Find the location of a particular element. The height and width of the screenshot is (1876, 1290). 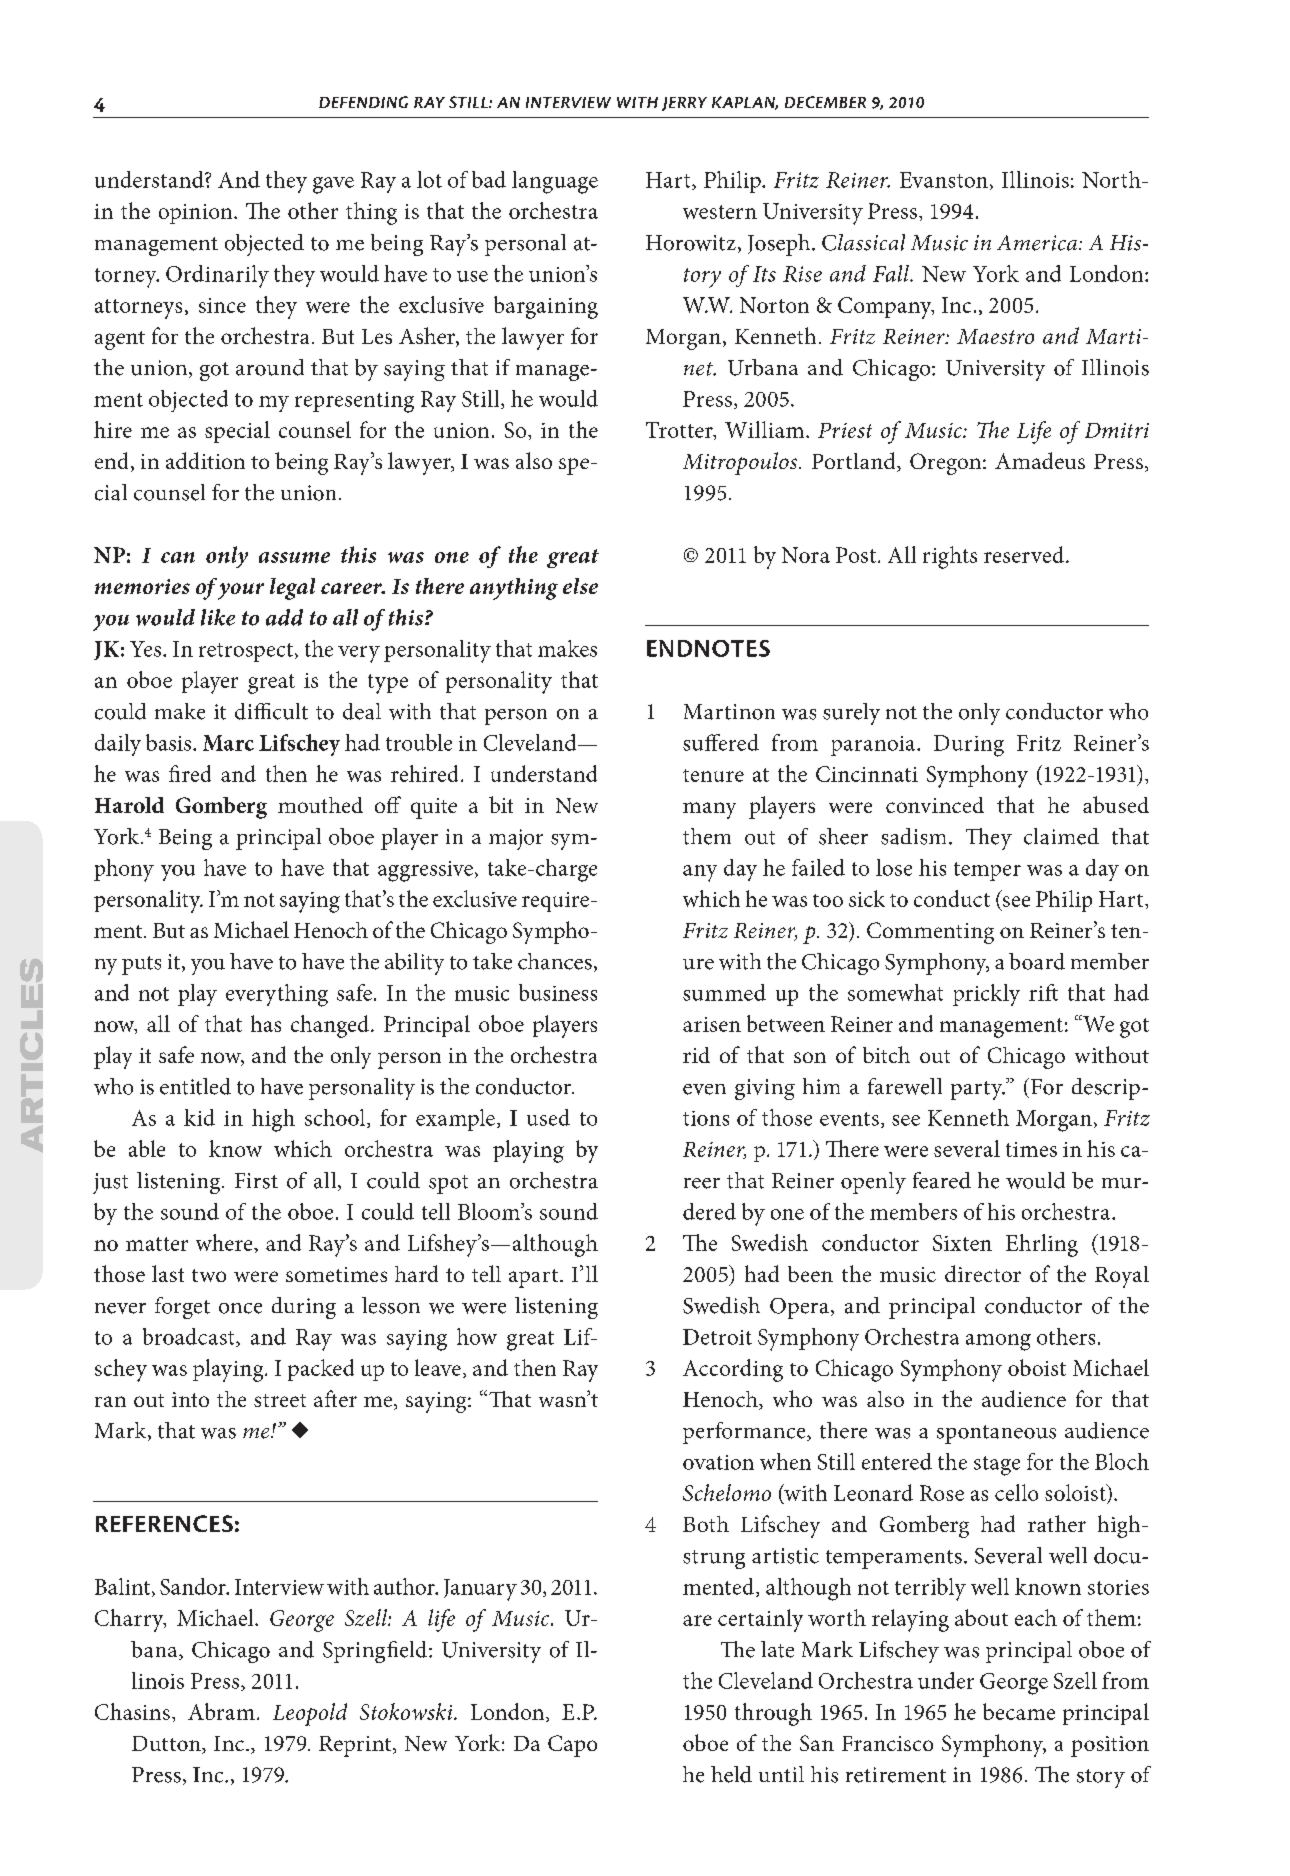

Evanston is located at coordinates (944, 180).
